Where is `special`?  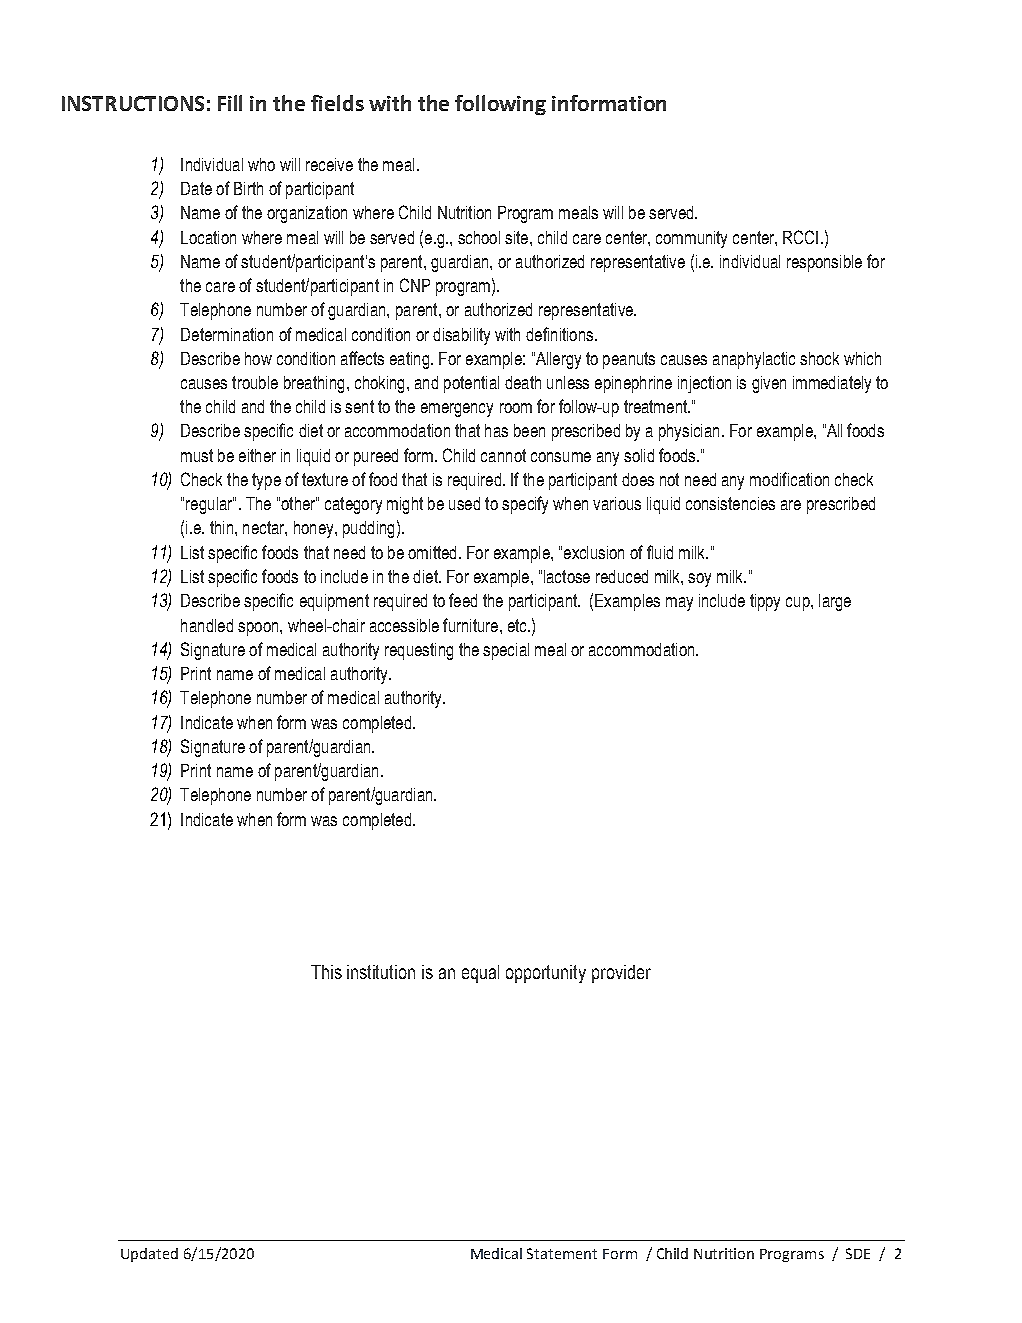 special is located at coordinates (506, 651).
